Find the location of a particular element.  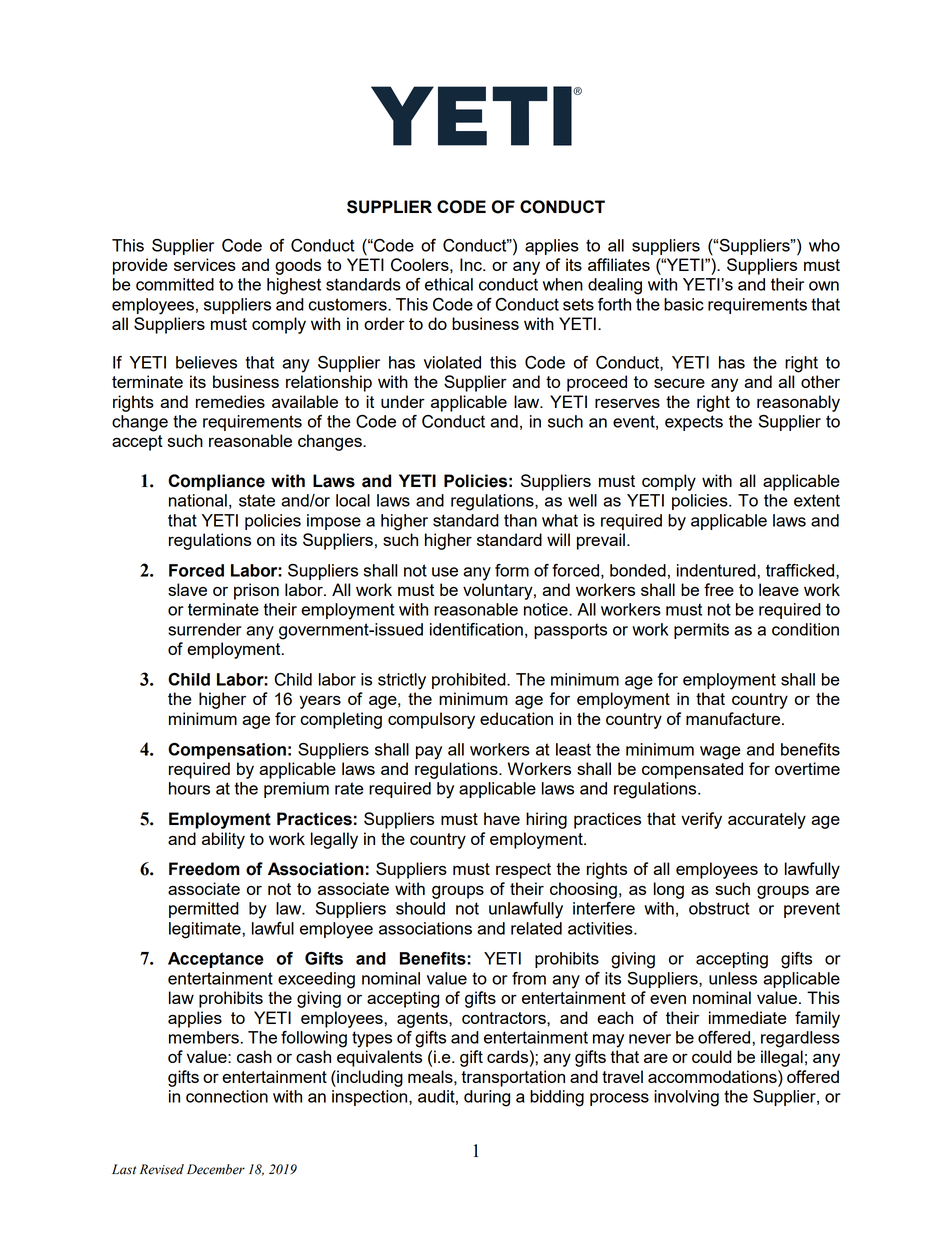

Compensation is located at coordinates (227, 751).
